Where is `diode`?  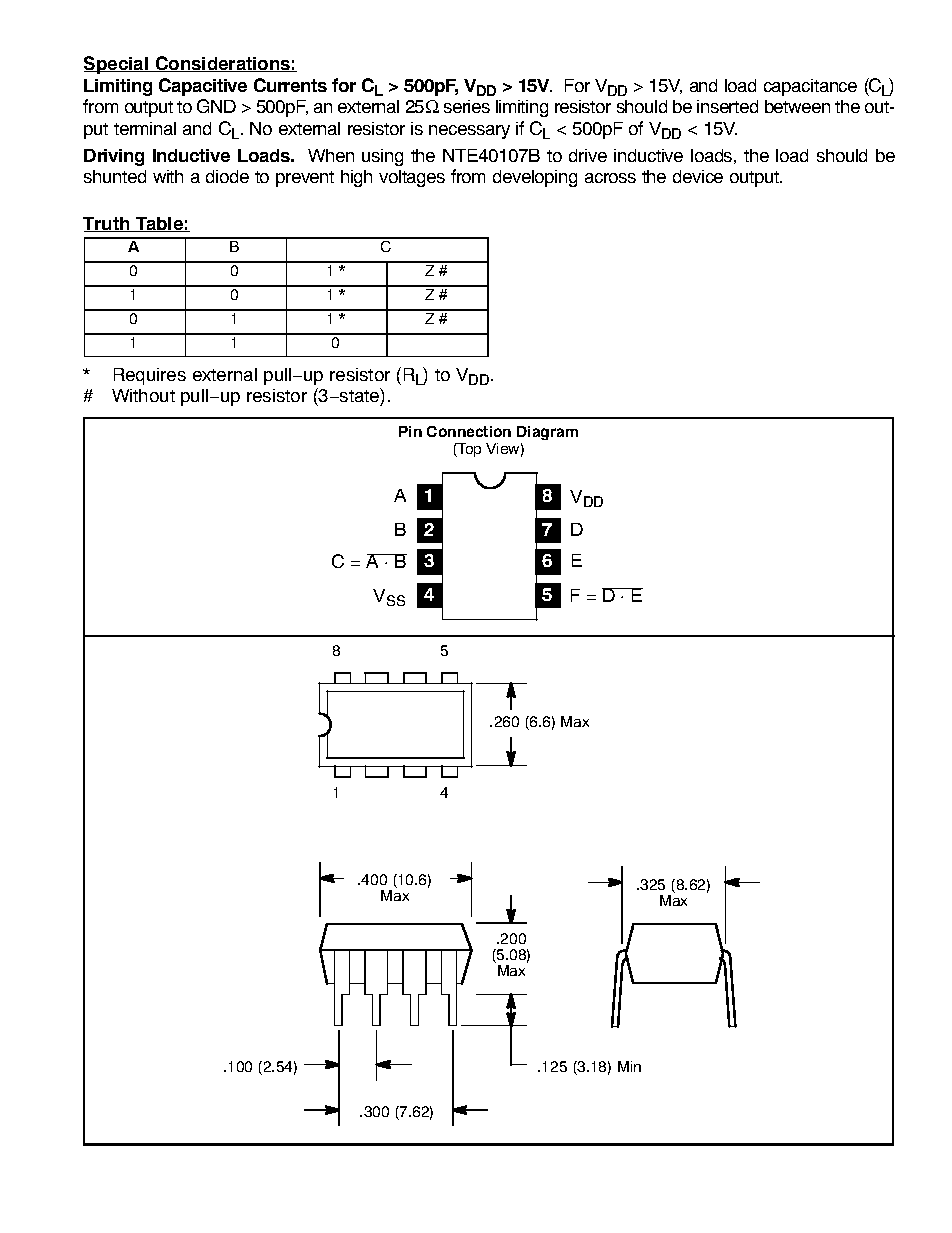
diode is located at coordinates (227, 176).
